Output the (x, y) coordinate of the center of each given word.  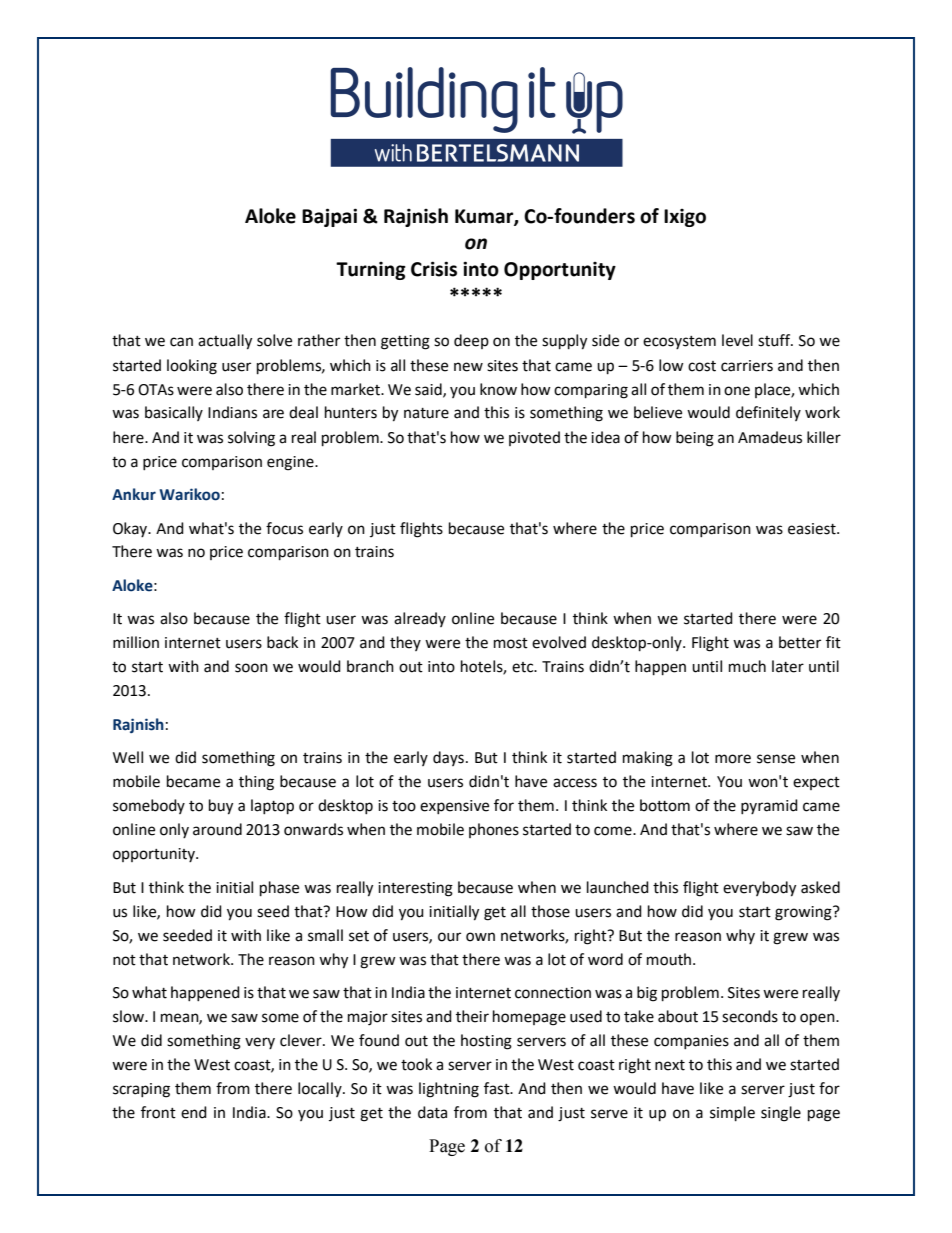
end (194, 1112)
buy (221, 807)
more (733, 759)
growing (804, 913)
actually (225, 342)
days (448, 758)
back (282, 642)
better (800, 642)
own (480, 937)
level (737, 340)
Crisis (434, 269)
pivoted (534, 438)
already (420, 619)
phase (279, 889)
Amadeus (770, 437)
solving (251, 439)
